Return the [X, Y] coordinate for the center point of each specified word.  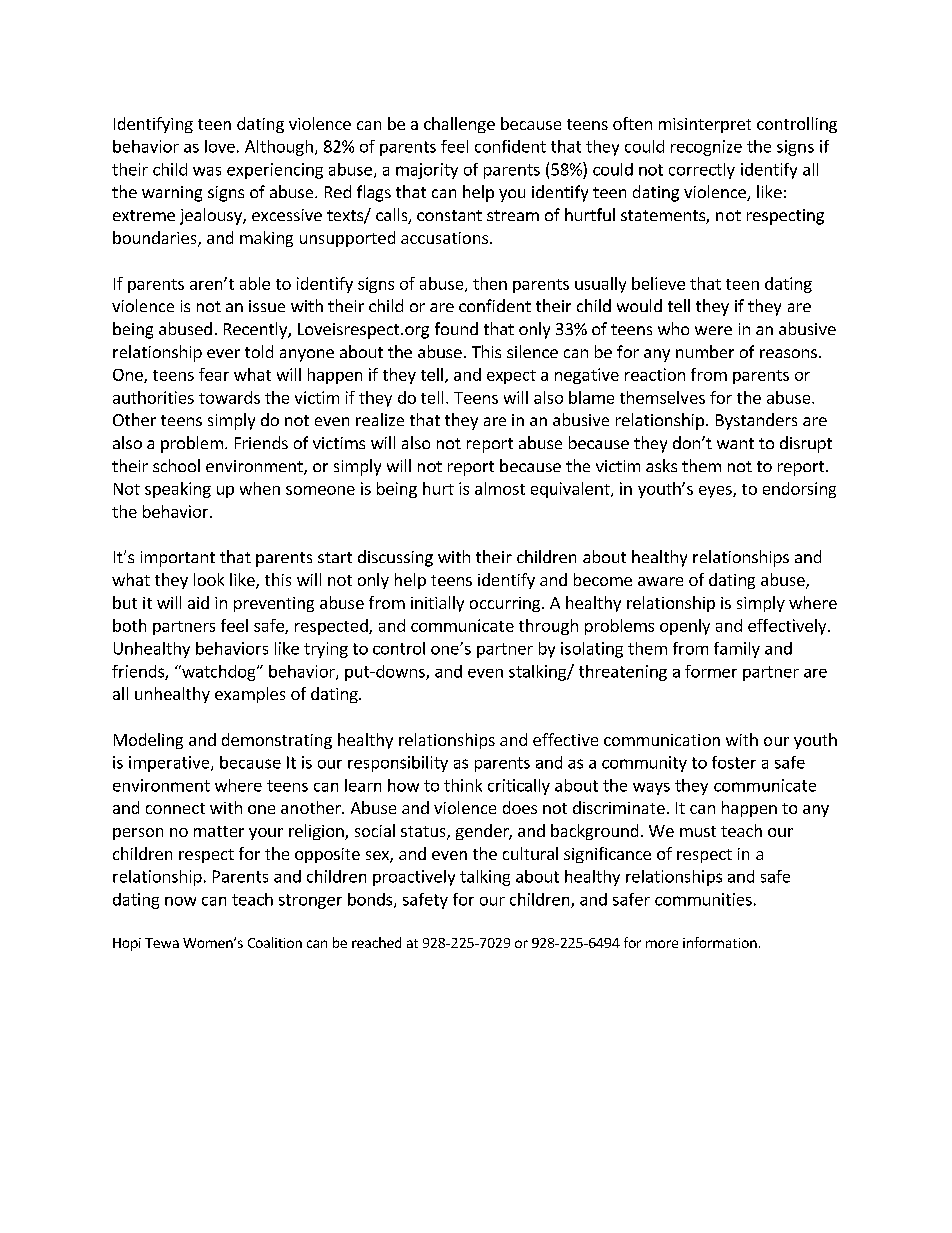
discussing [395, 558]
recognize [706, 148]
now [180, 901]
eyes [716, 492]
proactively [414, 878]
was [207, 171]
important [178, 559]
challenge [459, 125]
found [456, 328]
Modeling [148, 741]
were [713, 330]
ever [223, 353]
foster [734, 762]
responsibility [398, 764]
